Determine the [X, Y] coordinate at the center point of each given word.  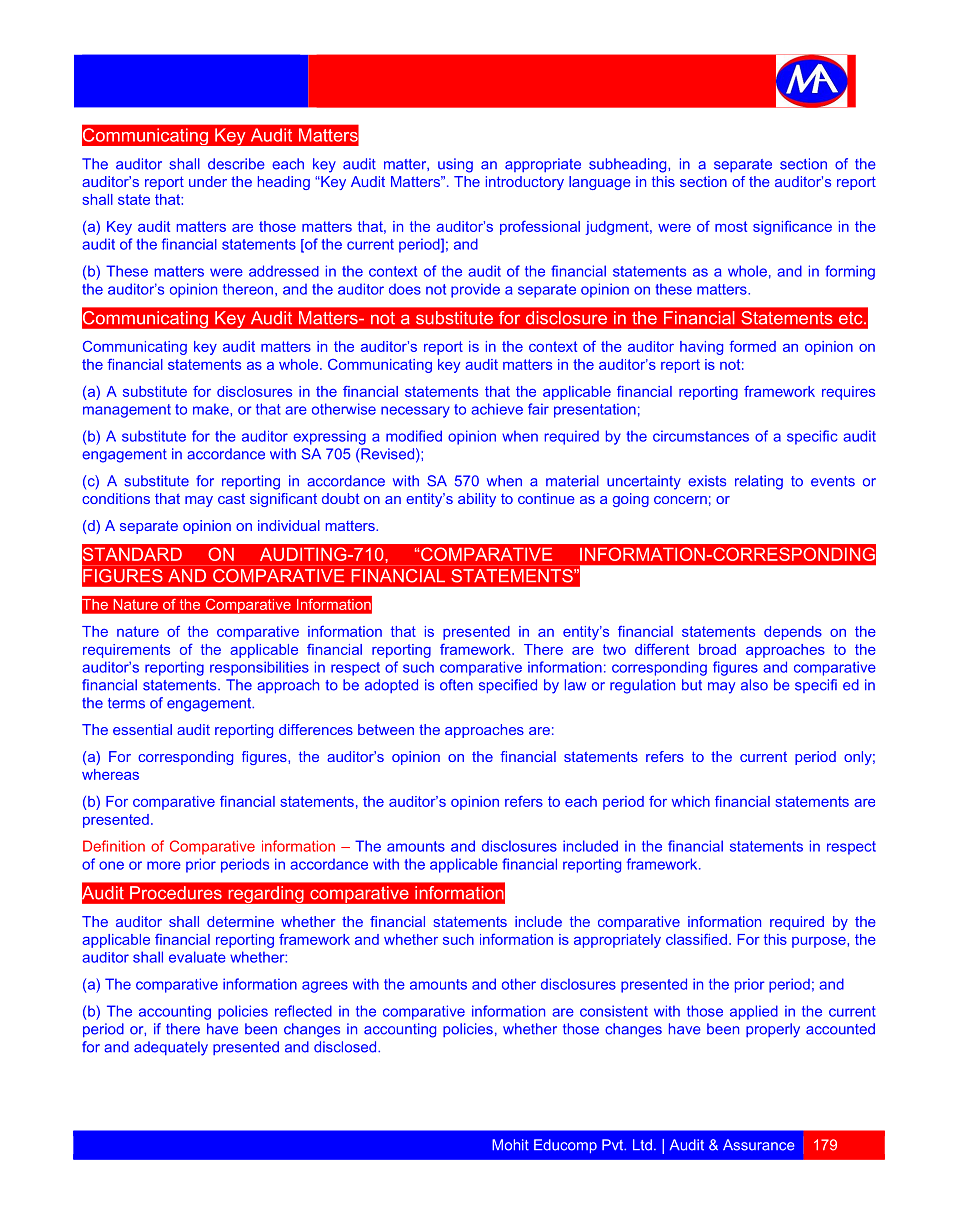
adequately [171, 1048]
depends [793, 633]
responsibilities [259, 668]
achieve [497, 409]
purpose [820, 942]
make [212, 409]
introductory [525, 183]
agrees [325, 987]
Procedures [176, 893]
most [731, 226]
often [456, 685]
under [208, 181]
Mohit [510, 1145]
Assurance [759, 1145]
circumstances [701, 436]
